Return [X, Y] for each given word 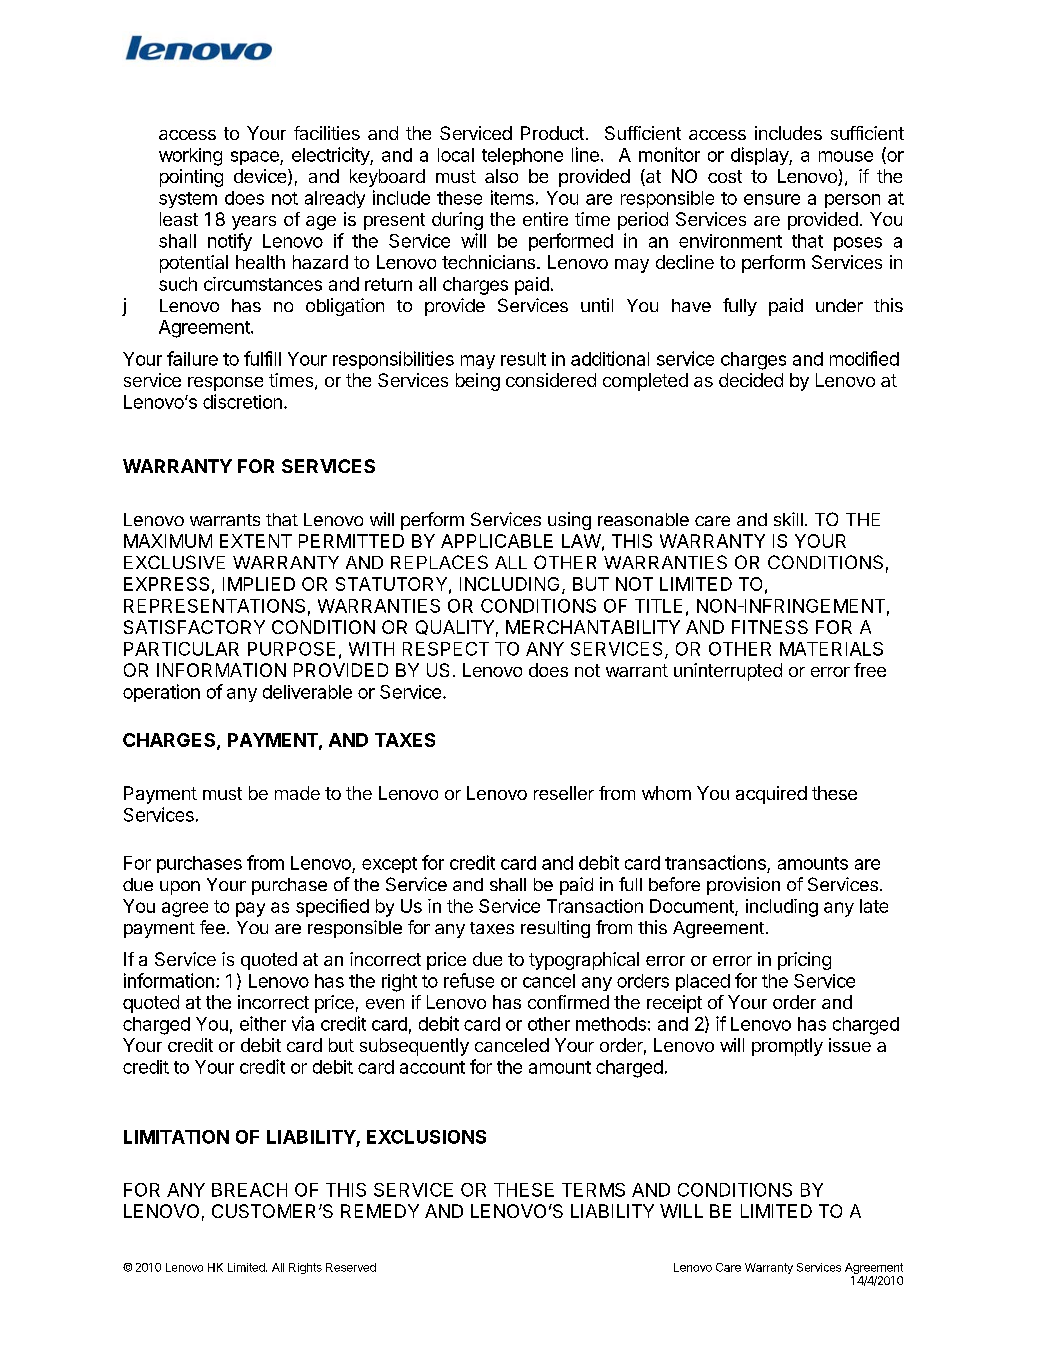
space [256, 158]
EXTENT [256, 541]
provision [743, 886]
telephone [522, 156]
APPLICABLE [497, 541]
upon [180, 888]
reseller [564, 793]
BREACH [249, 1190]
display [760, 156]
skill [788, 519]
